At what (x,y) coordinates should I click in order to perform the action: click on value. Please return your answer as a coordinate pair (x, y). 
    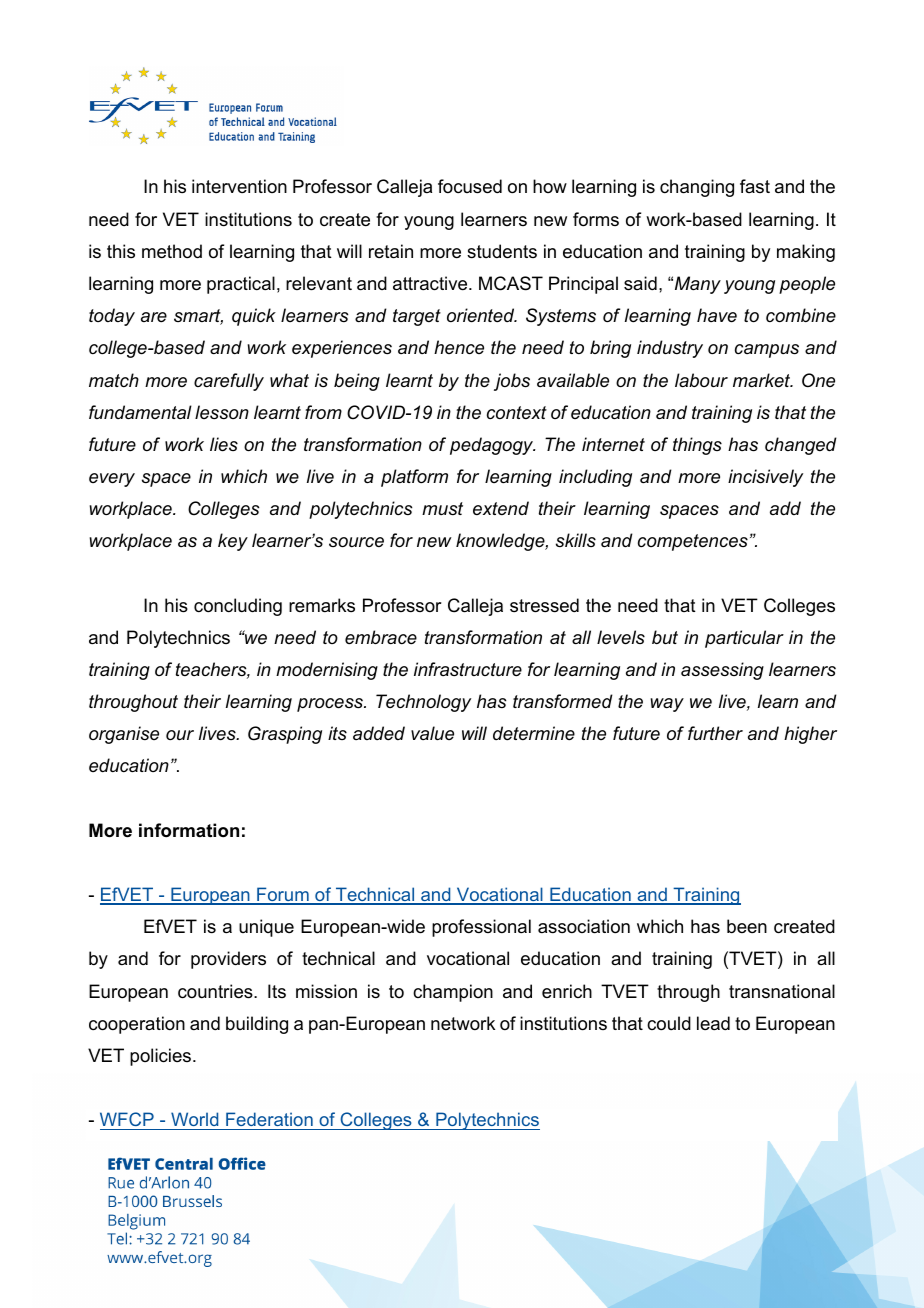
    Looking at the image, I should click on (432, 733).
